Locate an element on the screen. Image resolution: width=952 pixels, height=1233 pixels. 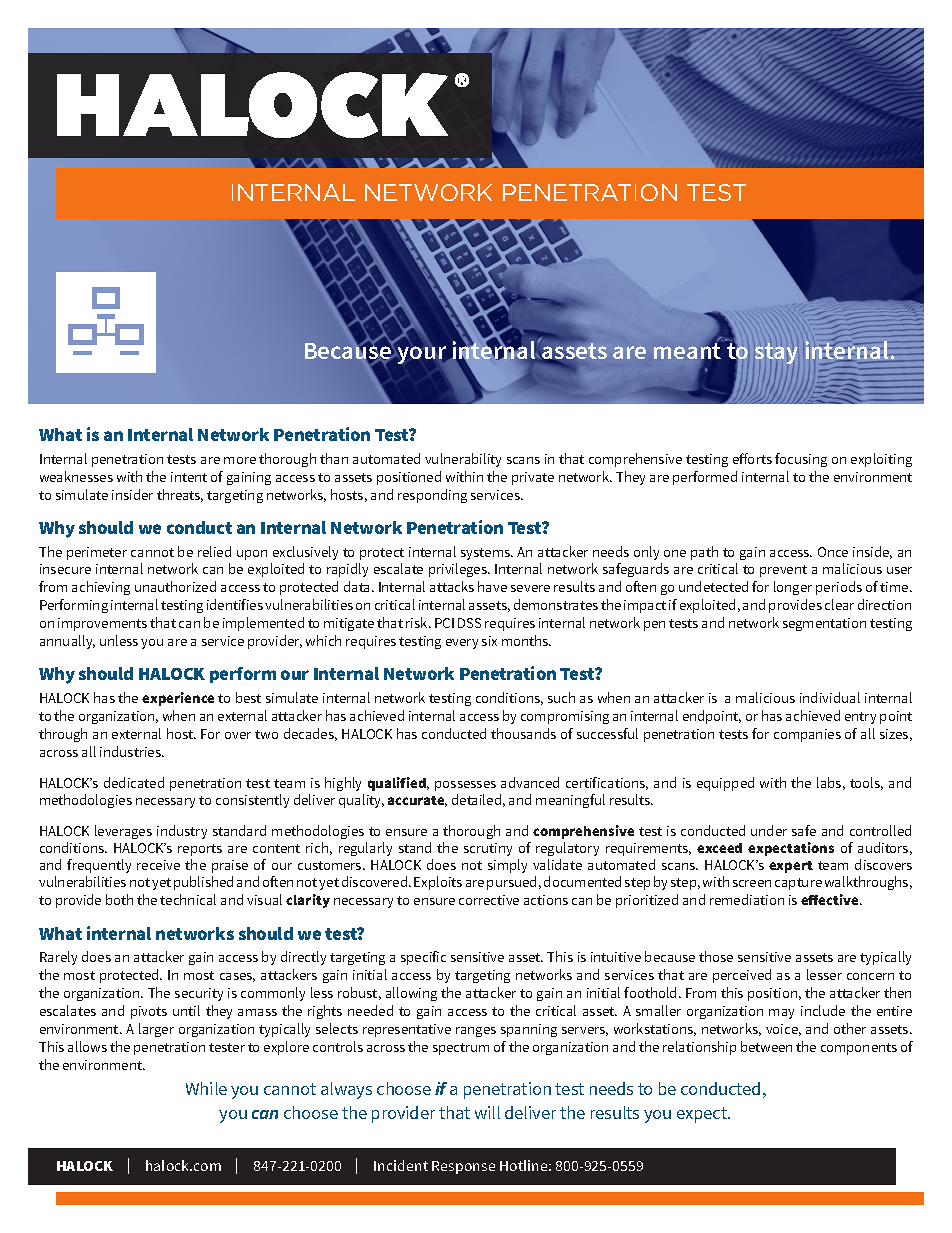
While is located at coordinates (206, 1088).
